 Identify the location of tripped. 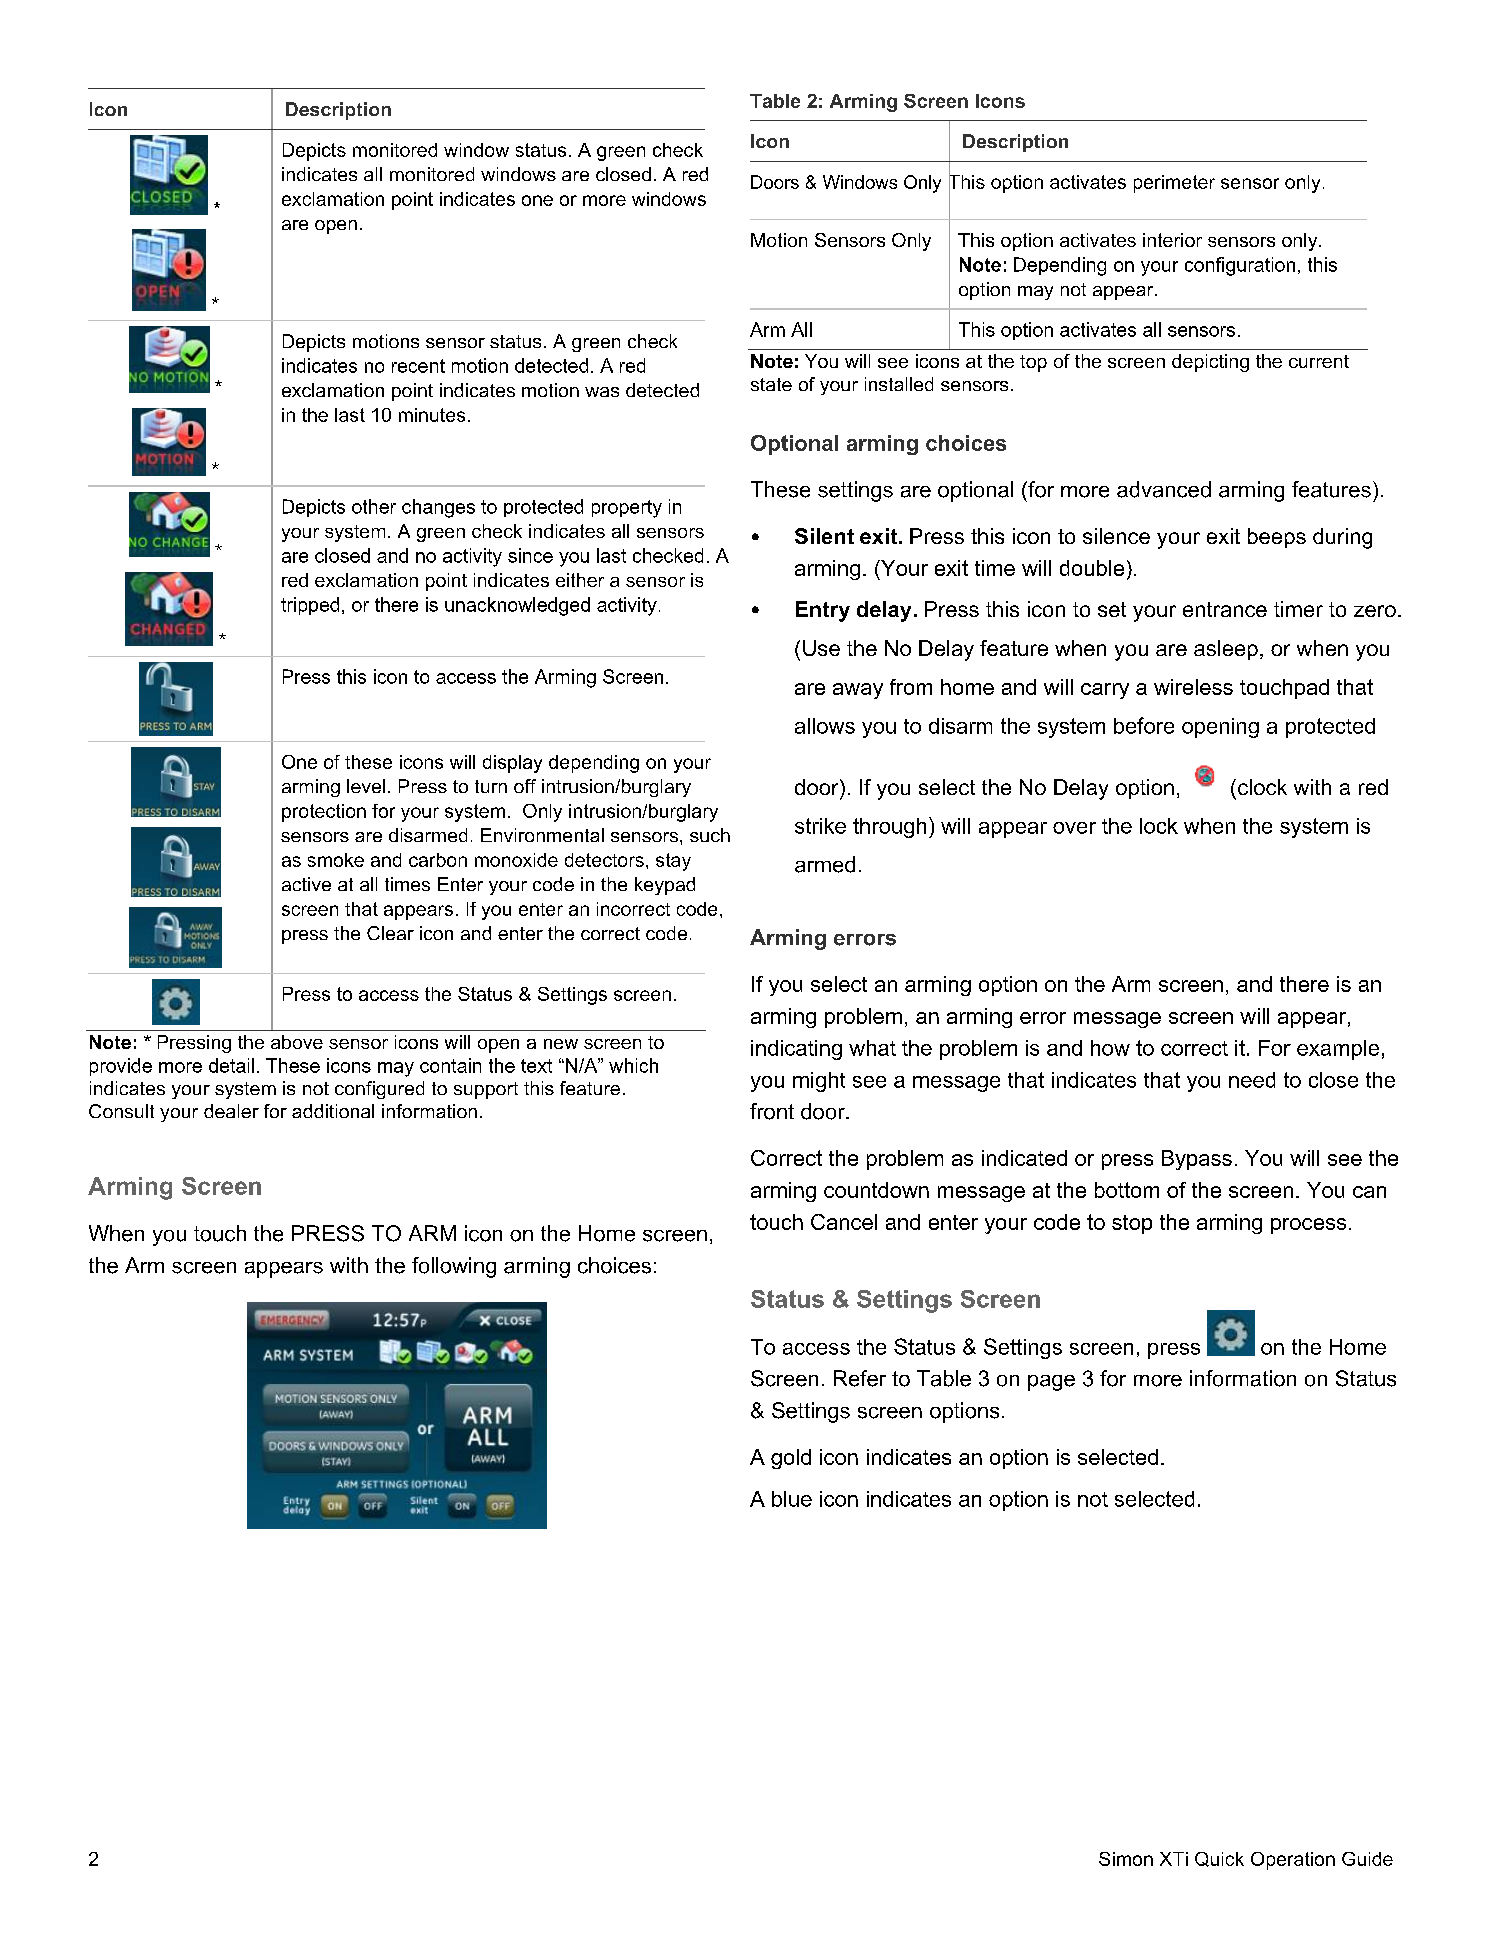
(310, 606).
